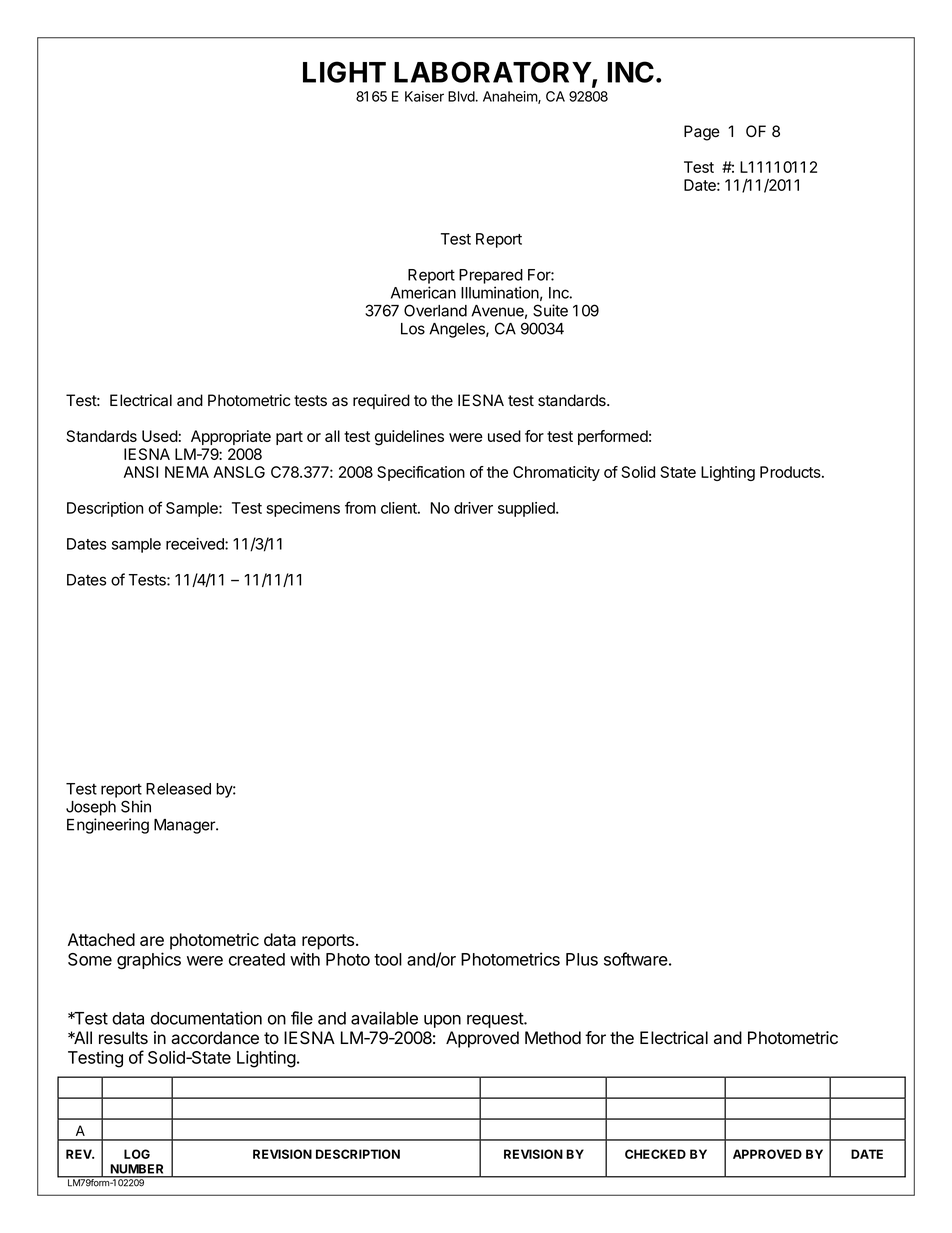  What do you see at coordinates (461, 96) in the screenshot?
I see `Blvd` at bounding box center [461, 96].
